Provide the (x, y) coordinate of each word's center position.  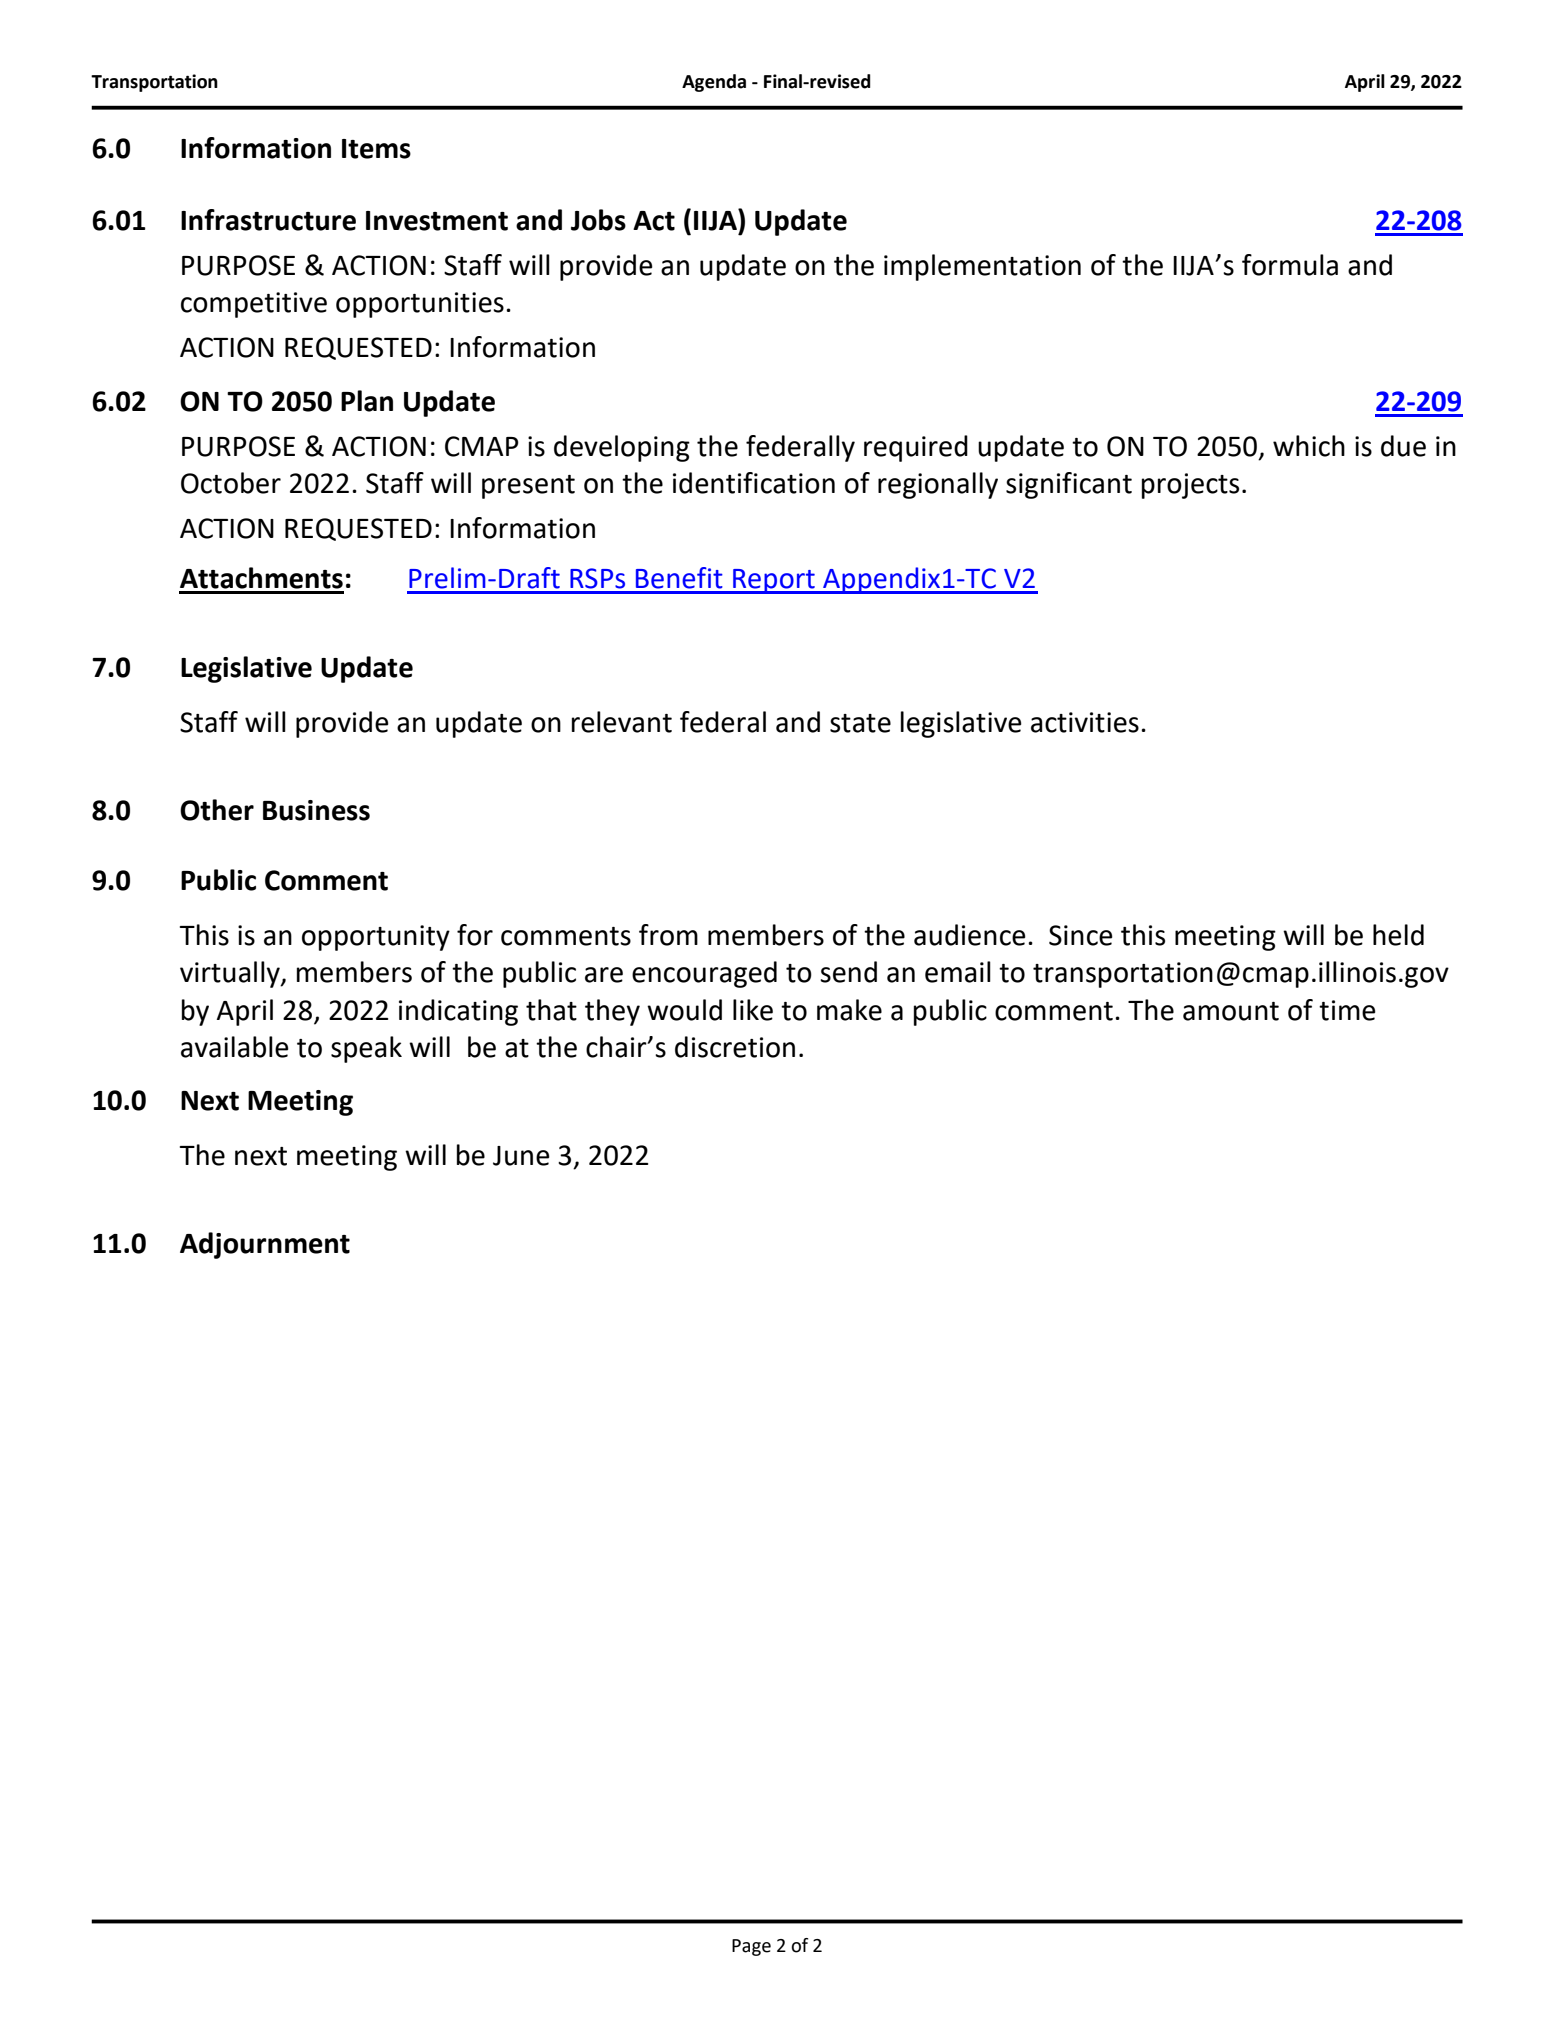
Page (751, 1947)
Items (376, 149)
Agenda (714, 83)
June (521, 1156)
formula (1290, 265)
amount (1231, 1011)
